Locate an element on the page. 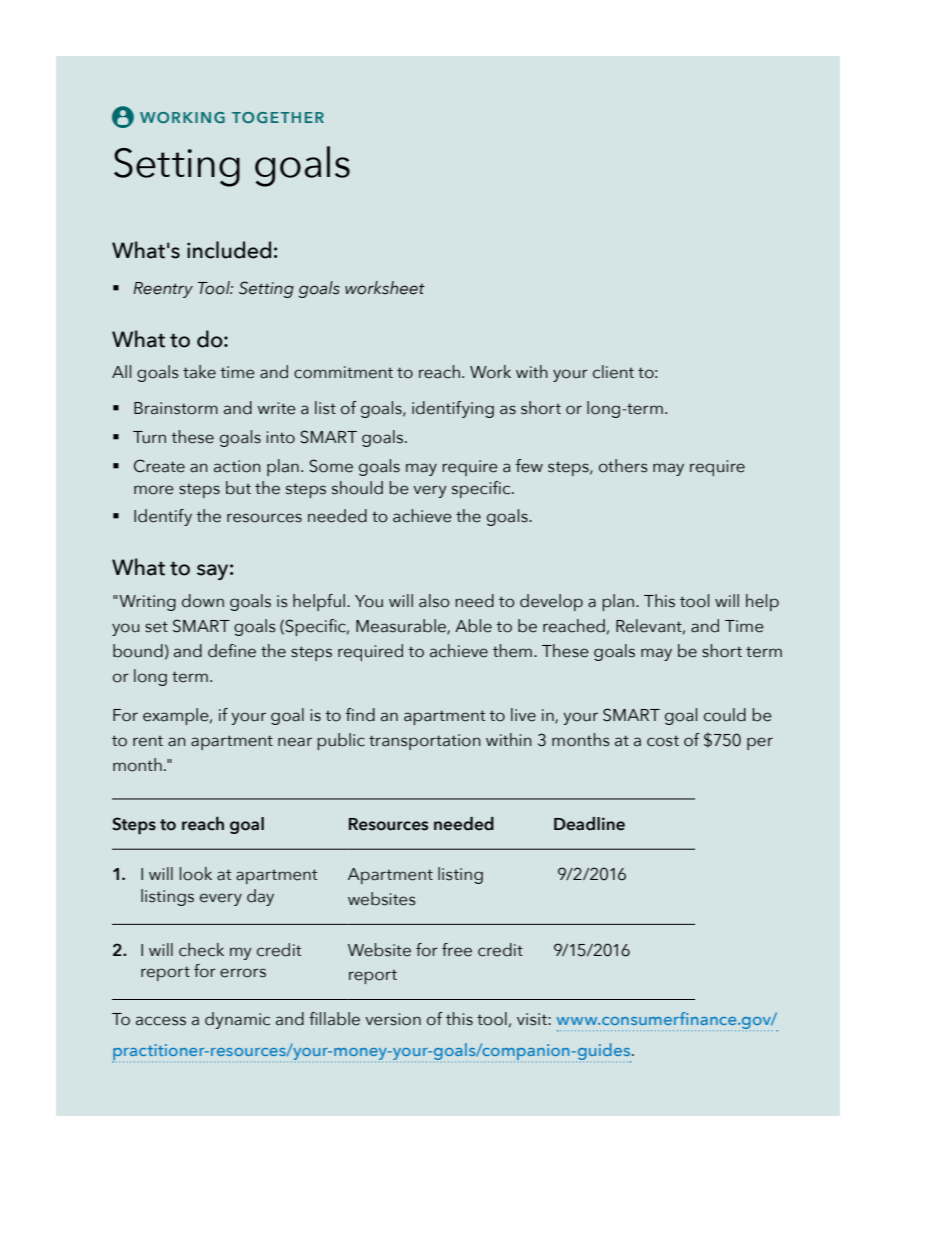 The width and height of the document is (952, 1233). client is located at coordinates (613, 372).
